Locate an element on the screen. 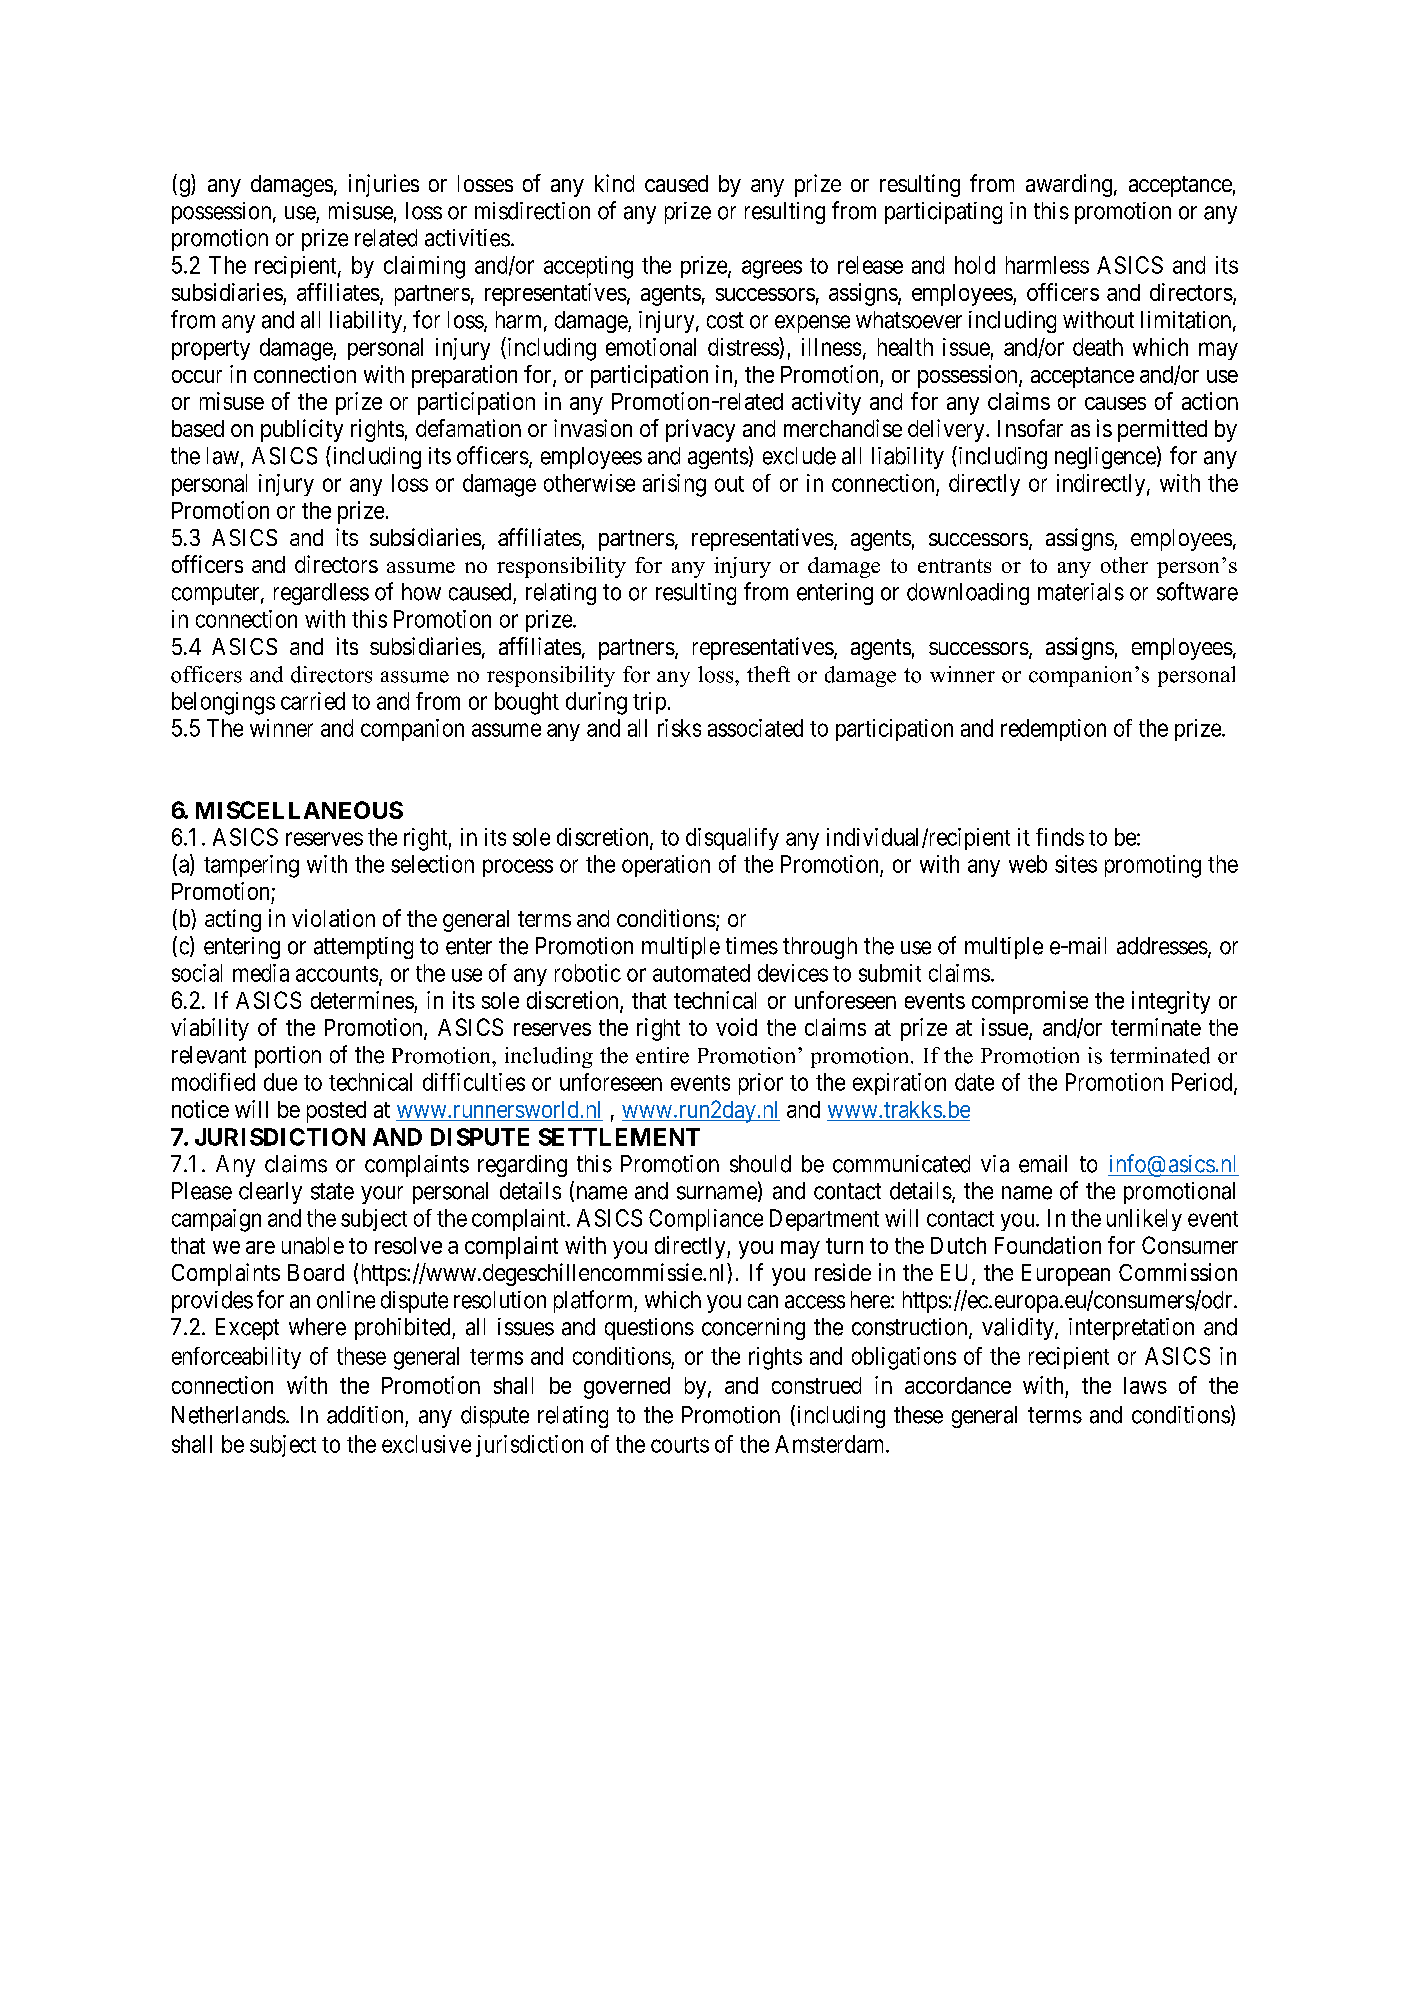  tampering is located at coordinates (251, 866).
